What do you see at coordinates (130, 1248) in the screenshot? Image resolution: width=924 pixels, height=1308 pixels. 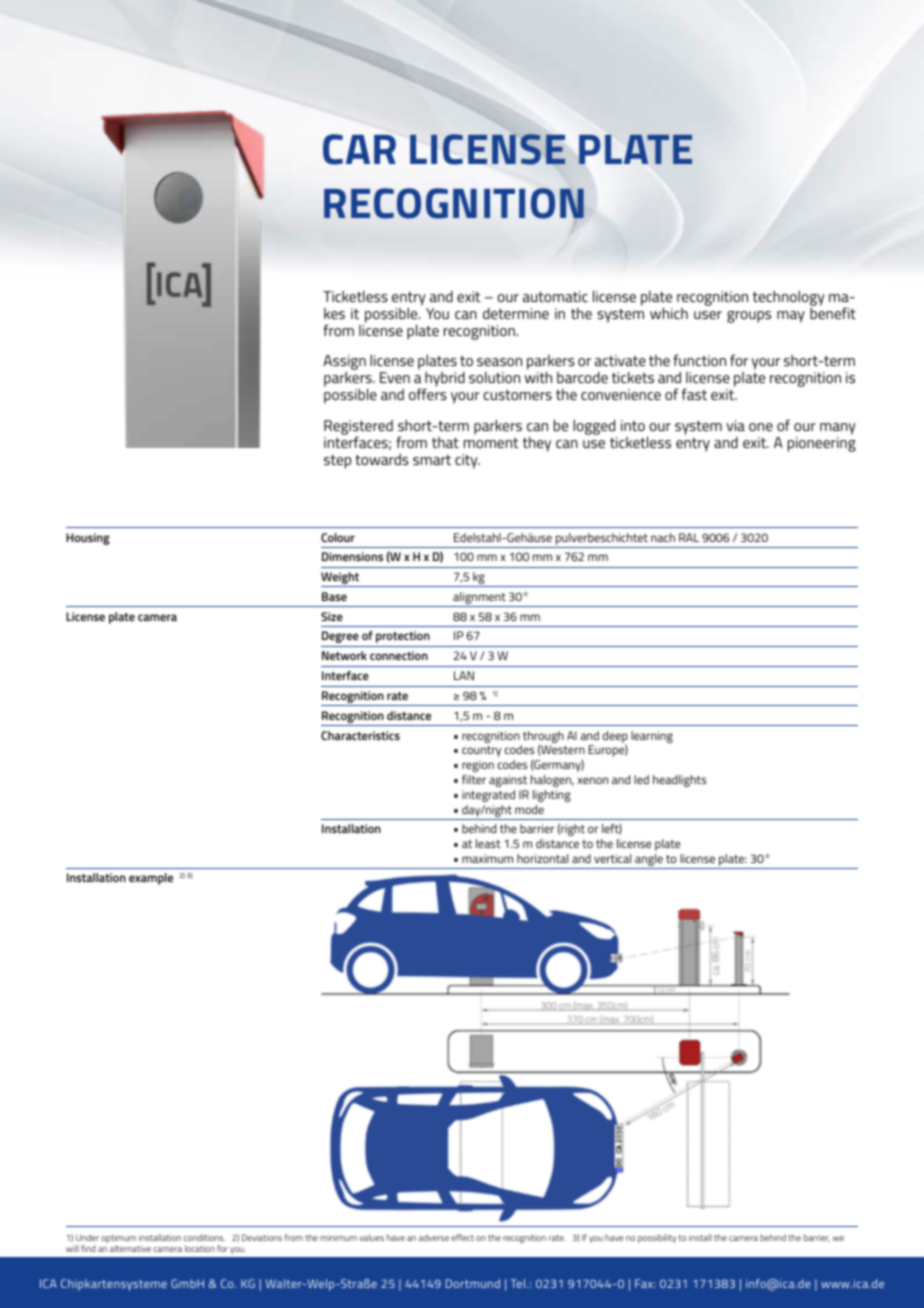 I see `alternative` at bounding box center [130, 1248].
